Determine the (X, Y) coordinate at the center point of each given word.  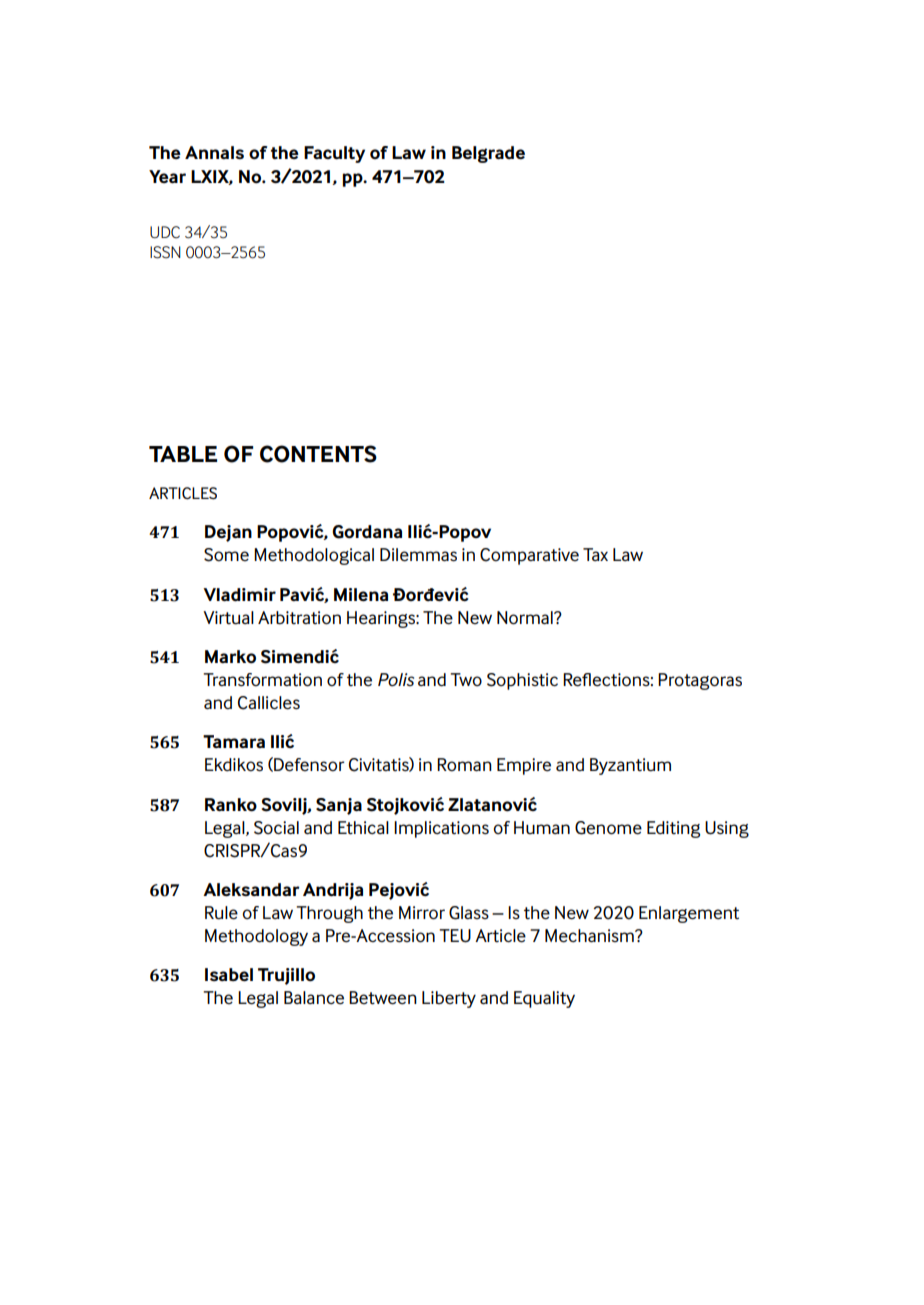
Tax (595, 554)
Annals (214, 152)
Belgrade (488, 154)
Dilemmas (418, 555)
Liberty (449, 999)
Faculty (334, 154)
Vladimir (239, 595)
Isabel (229, 975)
